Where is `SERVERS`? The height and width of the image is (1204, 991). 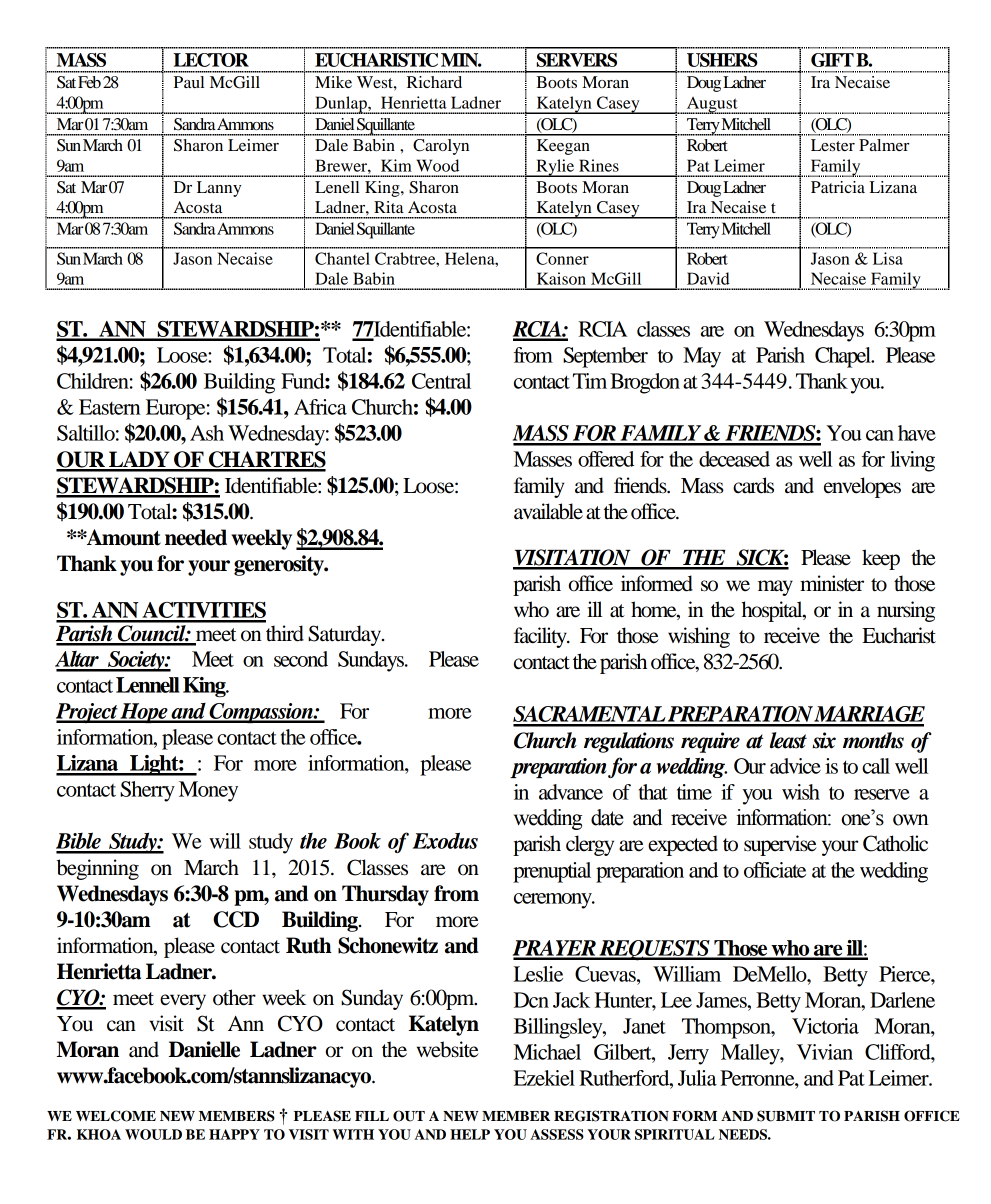 SERVERS is located at coordinates (577, 60).
